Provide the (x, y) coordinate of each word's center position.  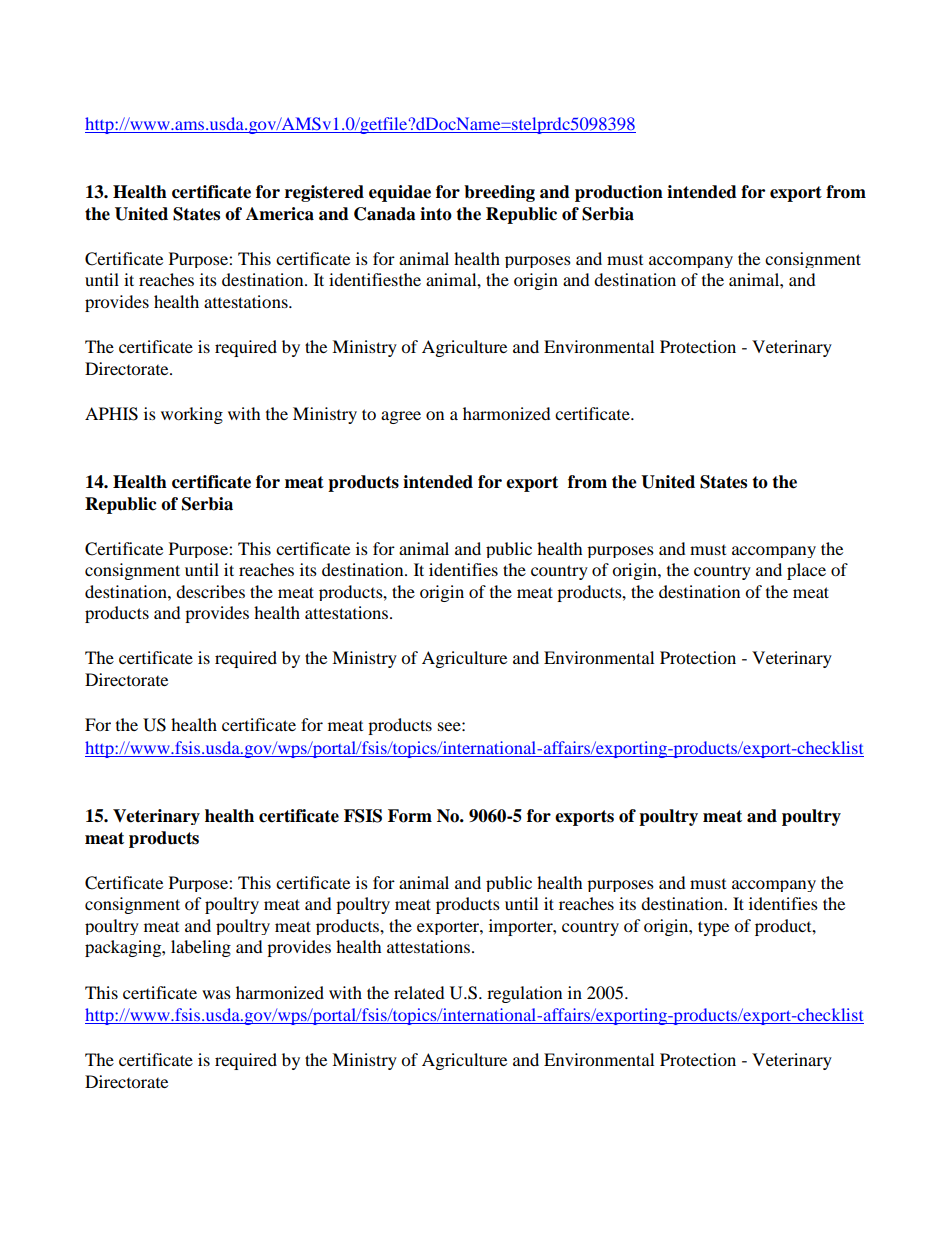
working (192, 415)
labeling (201, 948)
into (436, 214)
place (806, 571)
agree (401, 417)
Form (410, 816)
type (713, 928)
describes (210, 591)
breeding (499, 193)
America (280, 214)
